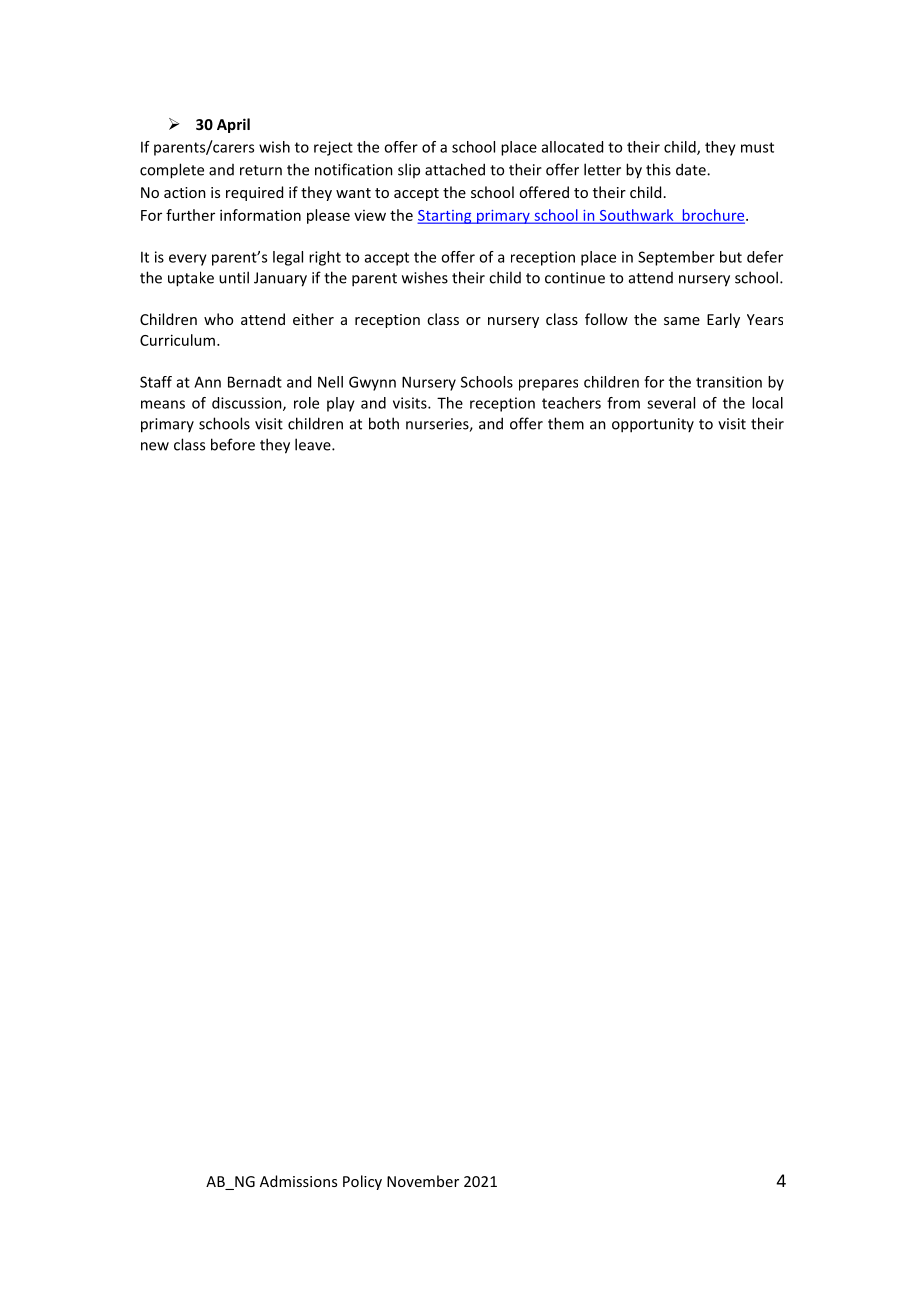 This document has height=1308, width=924. I want to click on opportunity, so click(653, 425).
